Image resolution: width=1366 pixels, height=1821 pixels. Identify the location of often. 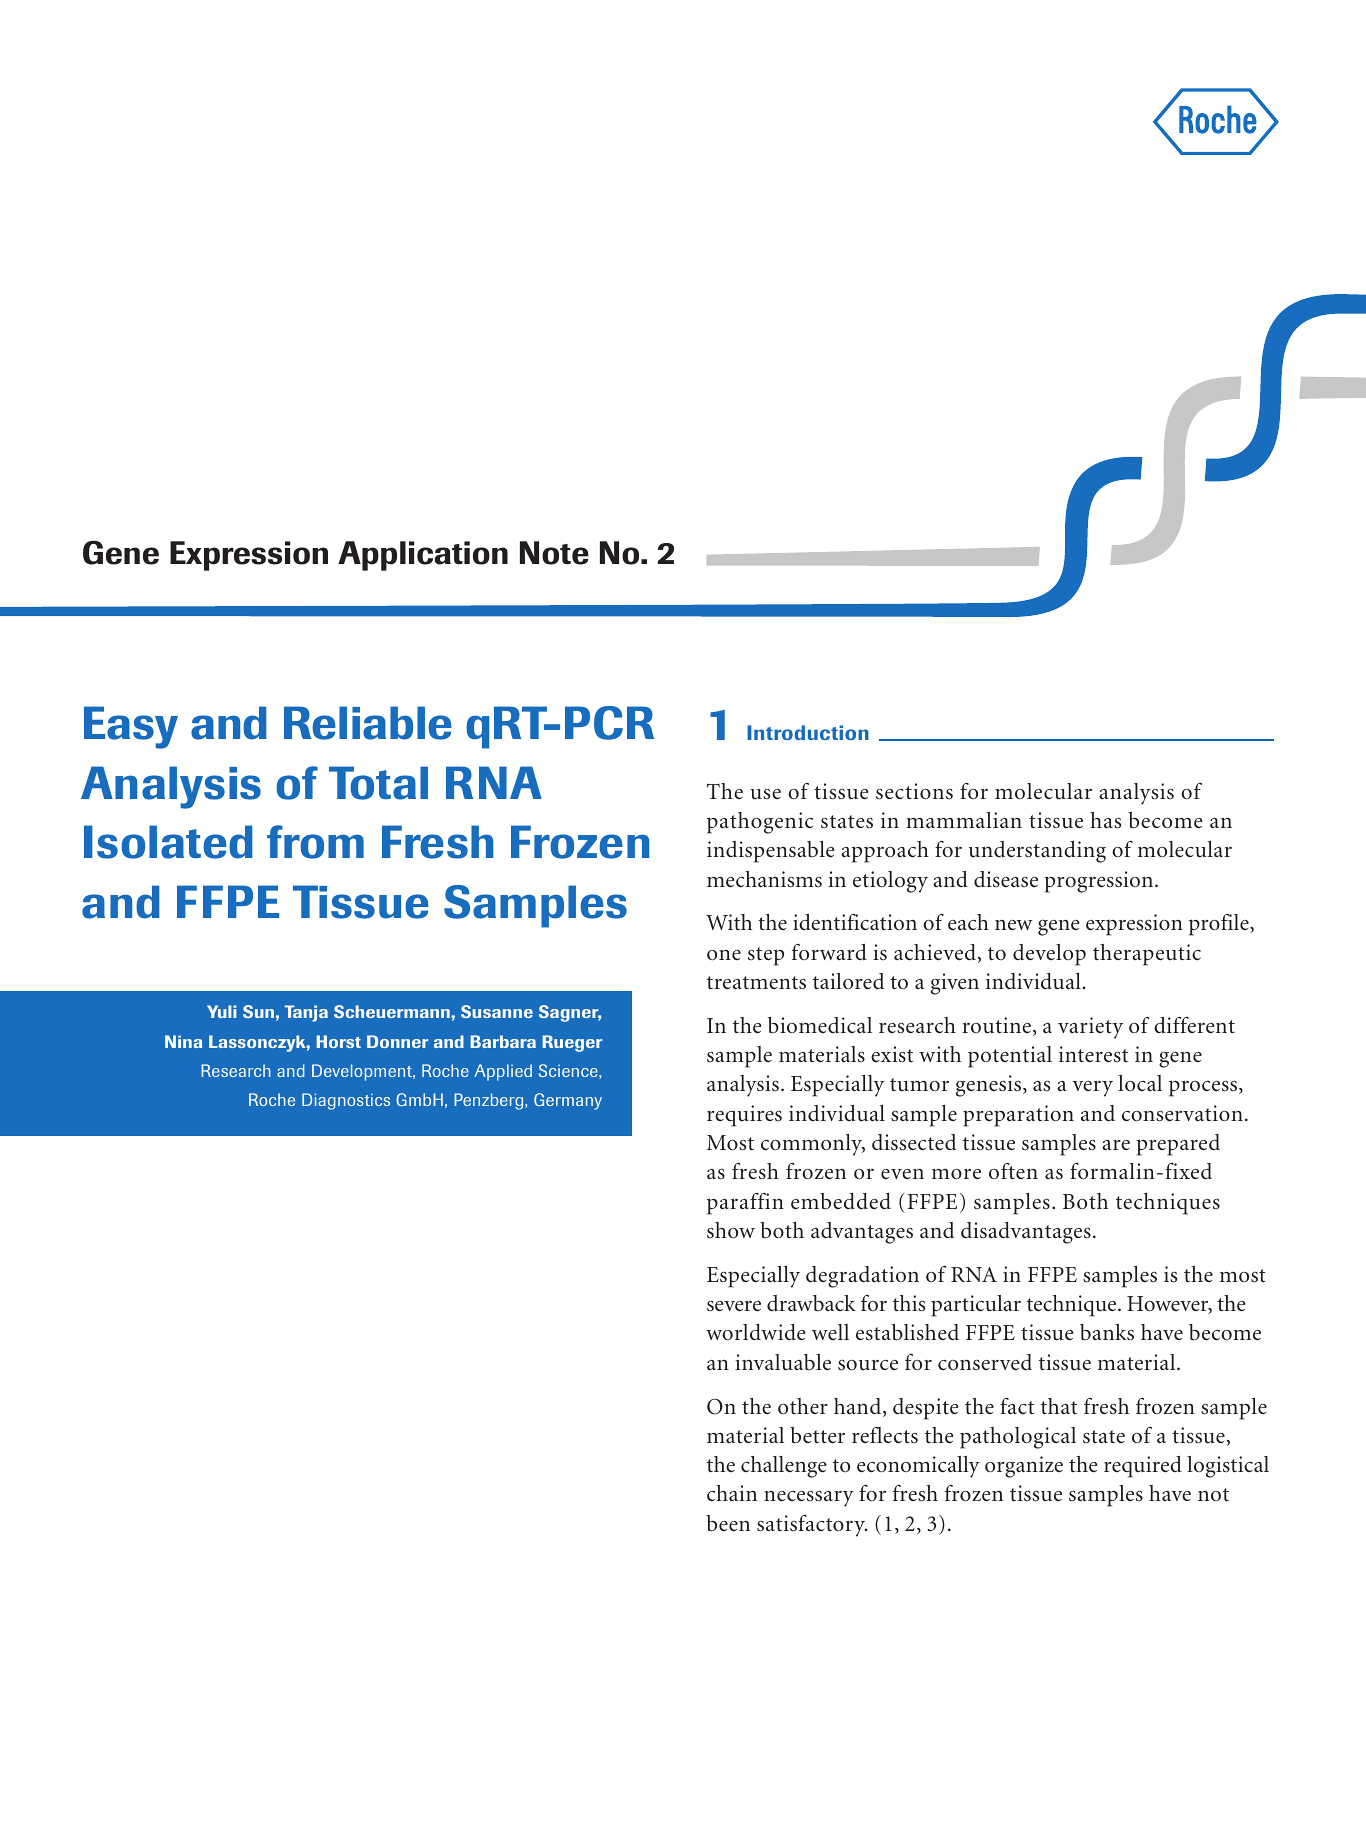
(1013, 1171).
